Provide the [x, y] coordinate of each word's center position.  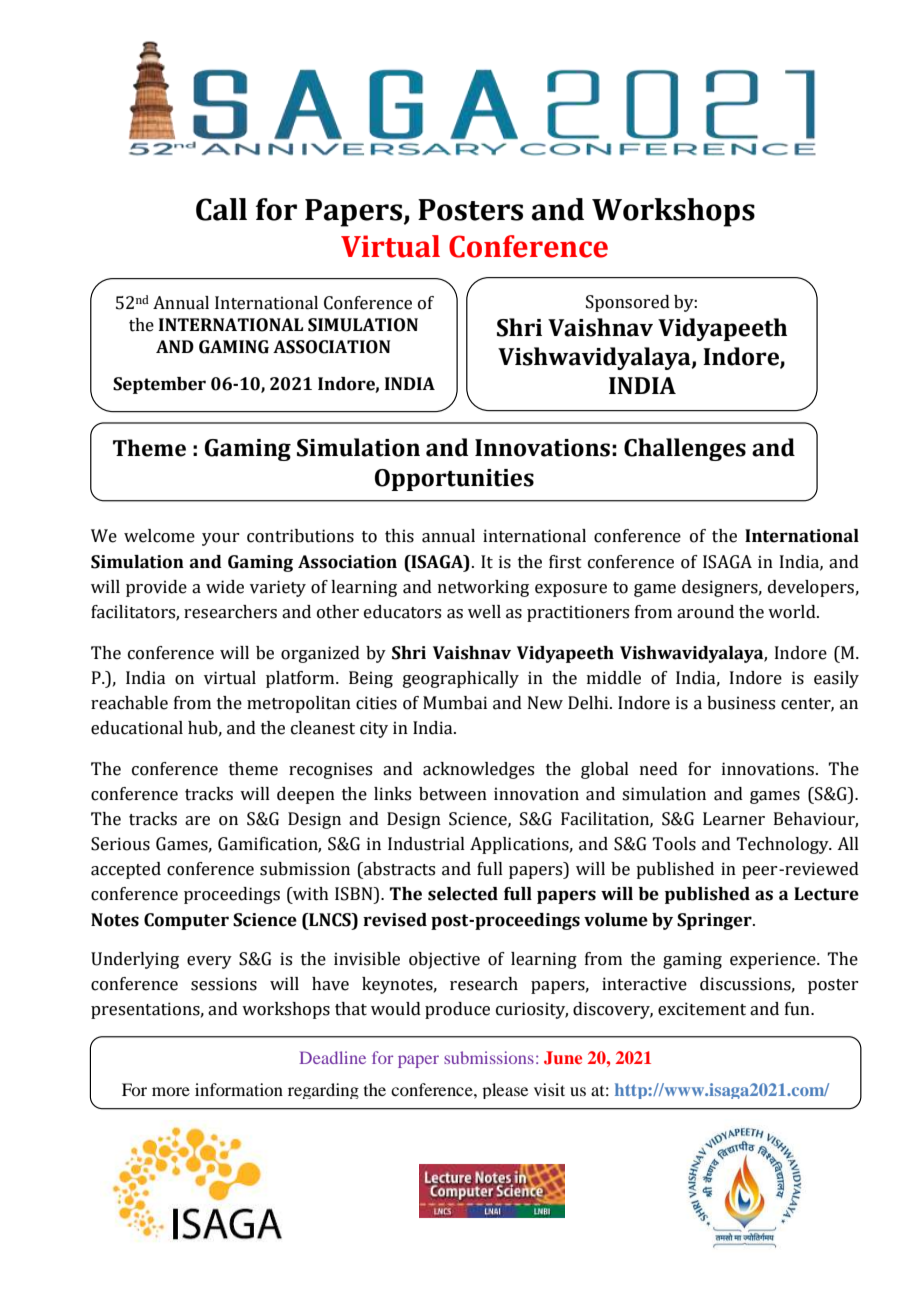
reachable [129, 703]
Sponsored [628, 303]
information [239, 1089]
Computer [186, 921]
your [220, 539]
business [741, 703]
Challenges [685, 449]
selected [463, 894]
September [159, 385]
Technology [783, 845]
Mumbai [455, 703]
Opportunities [454, 480]
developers [811, 588]
